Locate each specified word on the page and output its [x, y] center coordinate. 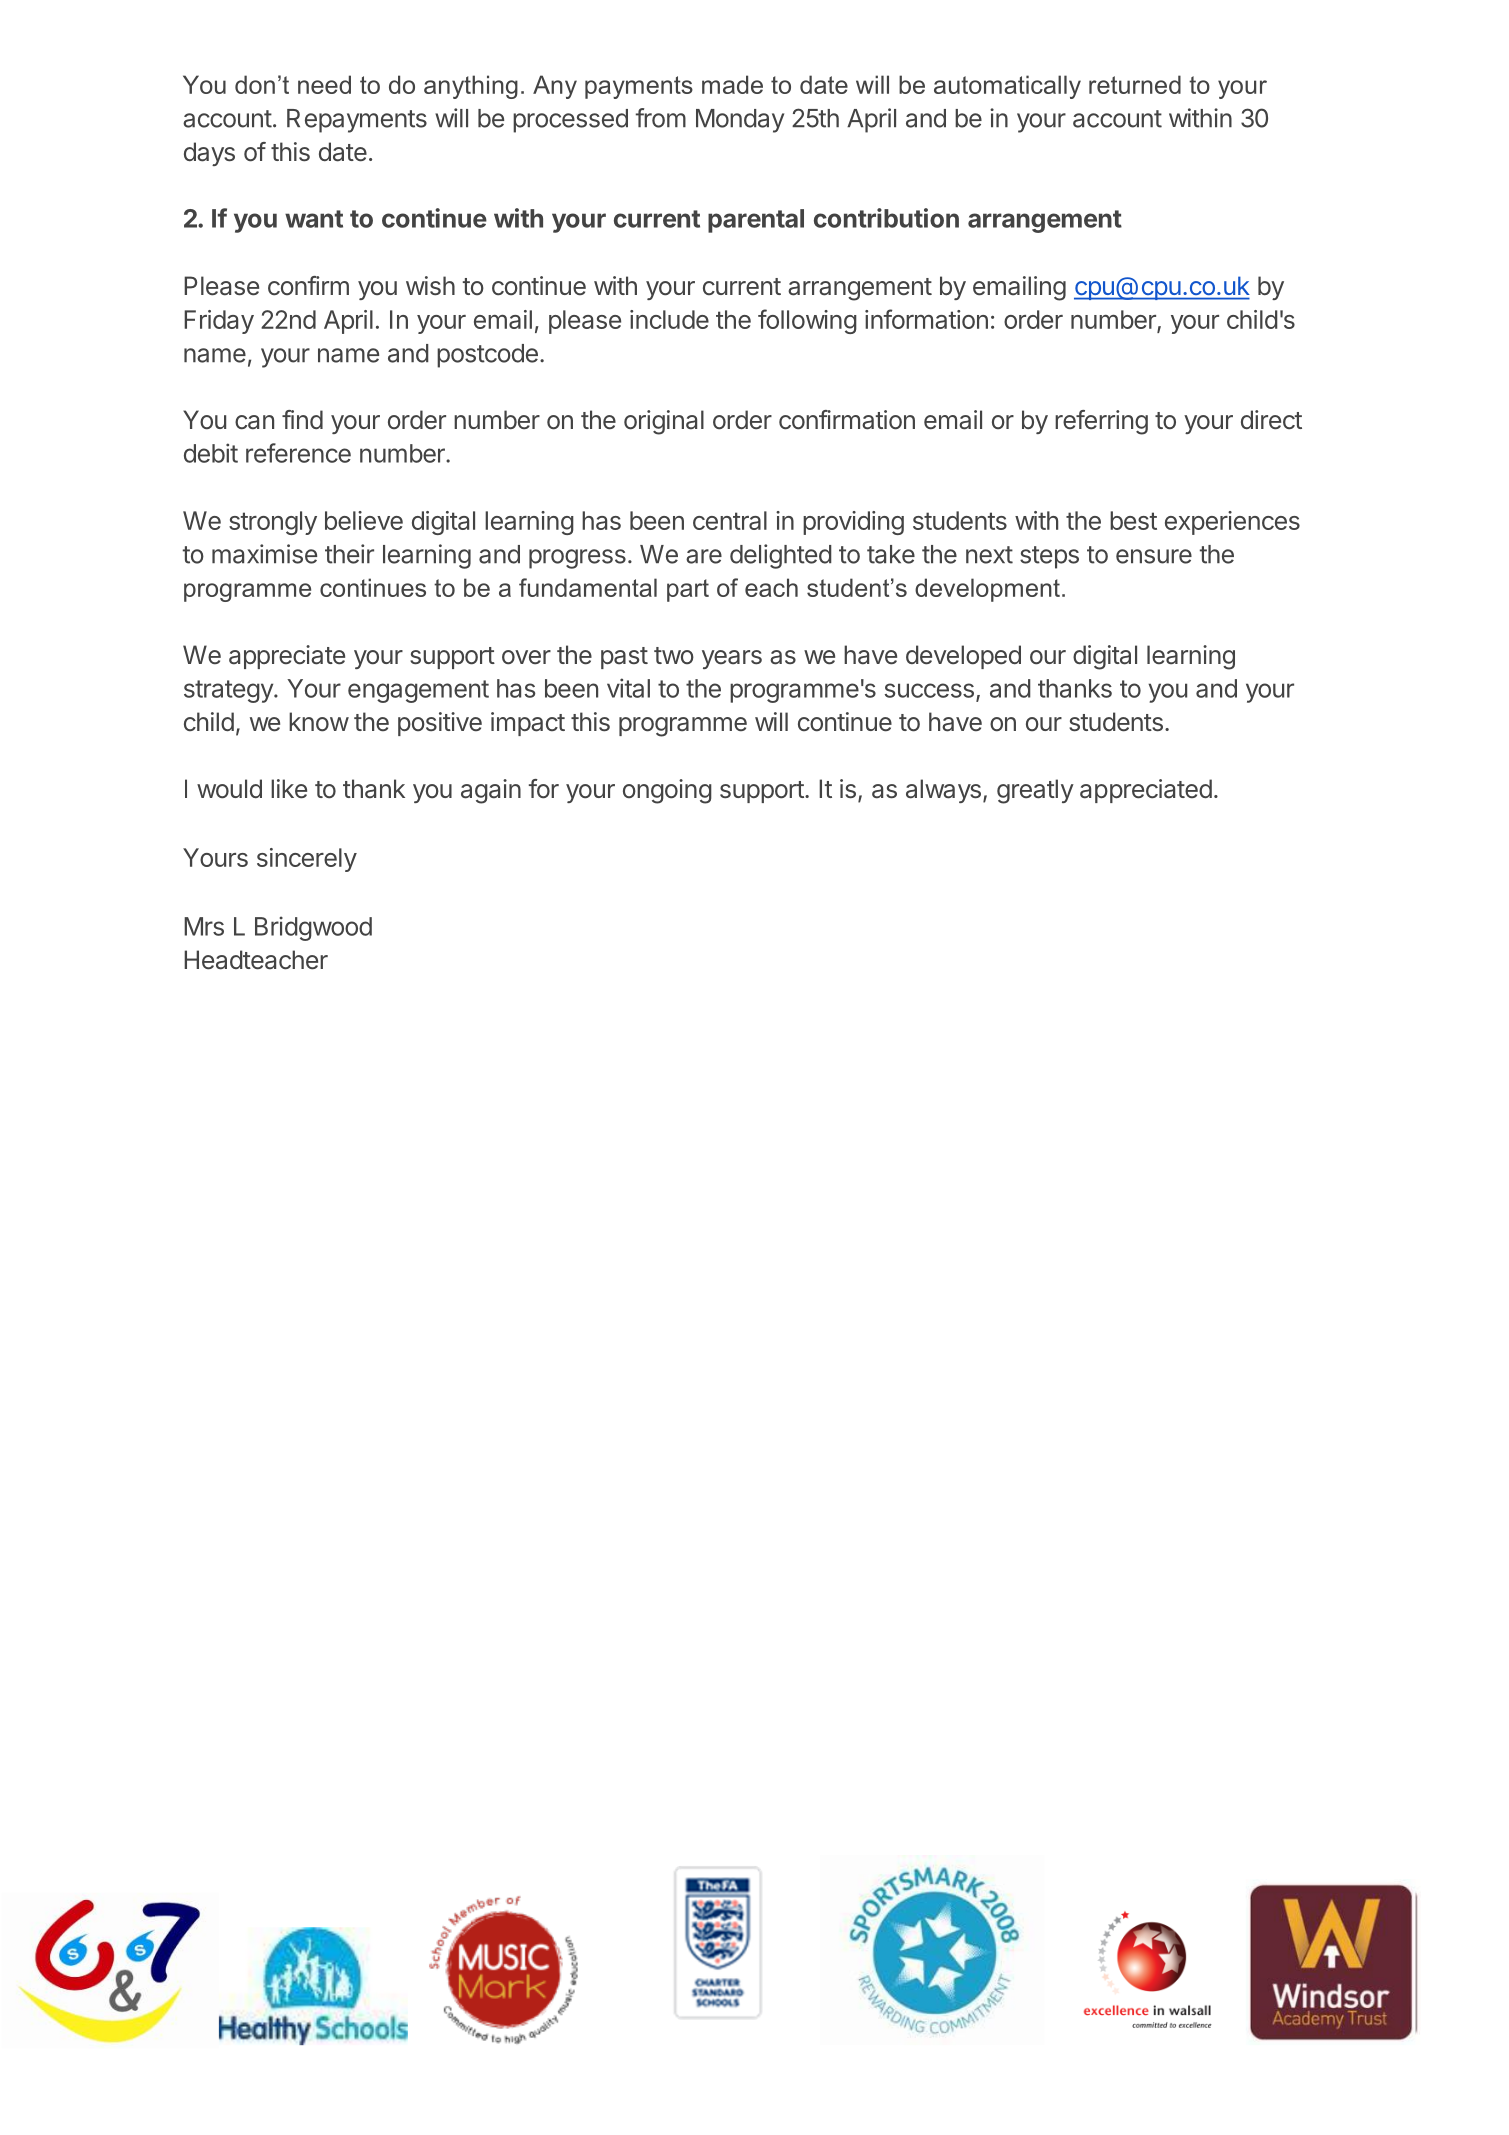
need [324, 84]
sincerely [307, 860]
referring [1101, 422]
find [302, 419]
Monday [740, 121]
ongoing [667, 791]
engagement [418, 691]
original [664, 422]
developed [963, 657]
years [732, 659]
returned [1135, 84]
